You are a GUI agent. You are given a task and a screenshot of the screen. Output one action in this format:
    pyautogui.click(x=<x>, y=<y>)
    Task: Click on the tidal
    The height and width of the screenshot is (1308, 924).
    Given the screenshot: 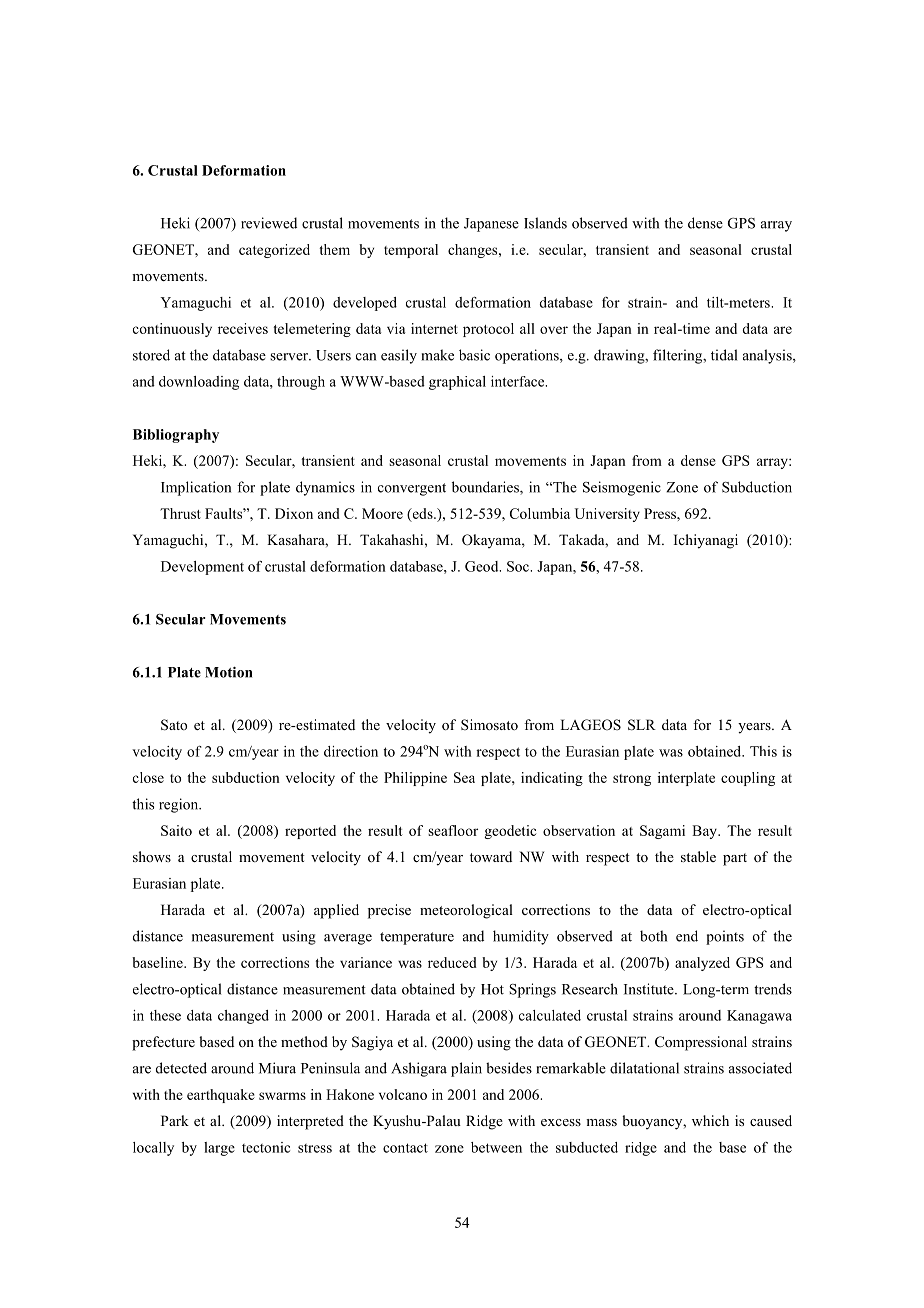 What is the action you would take?
    pyautogui.click(x=724, y=355)
